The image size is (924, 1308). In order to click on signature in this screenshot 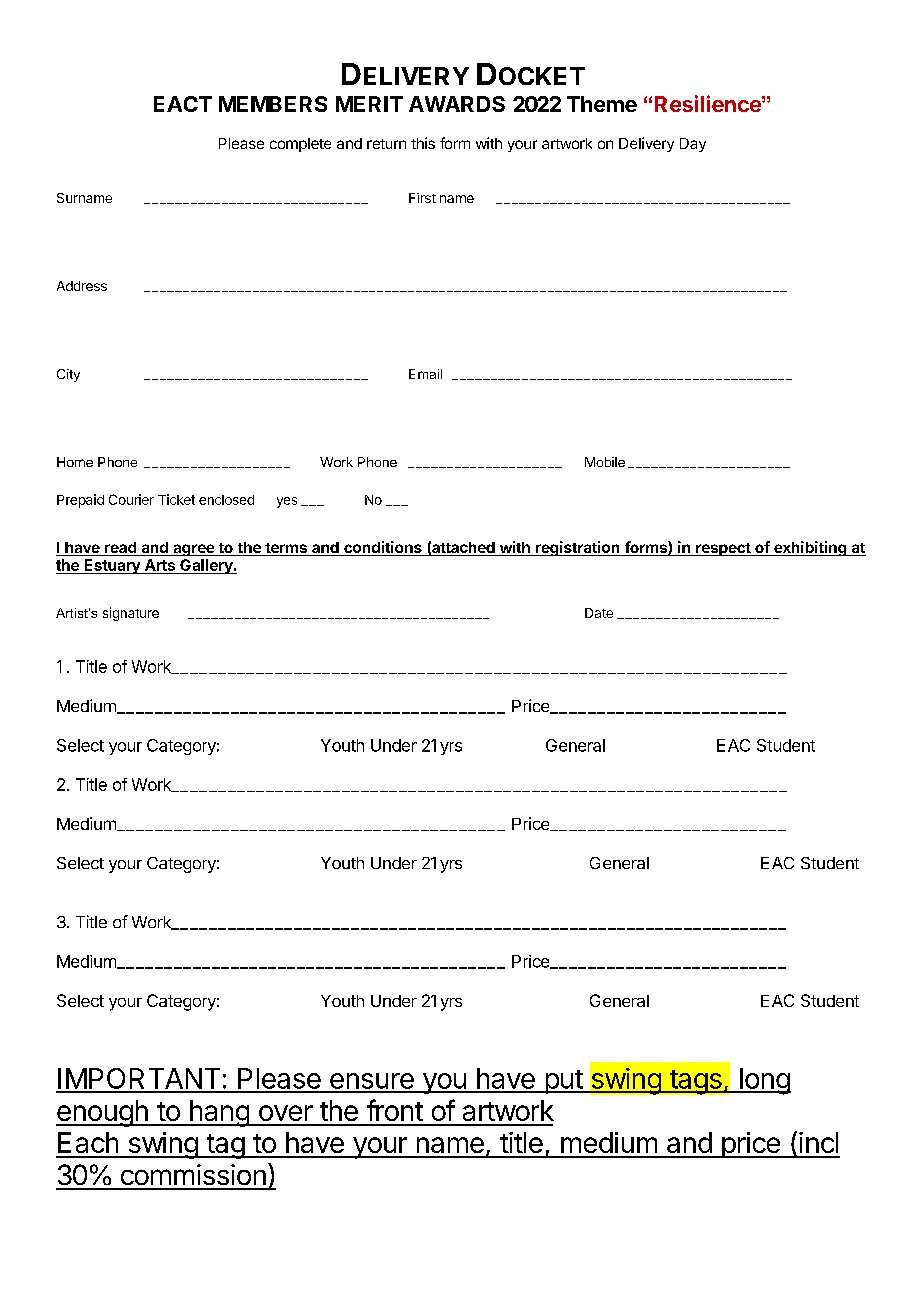, I will do `click(131, 614)`.
